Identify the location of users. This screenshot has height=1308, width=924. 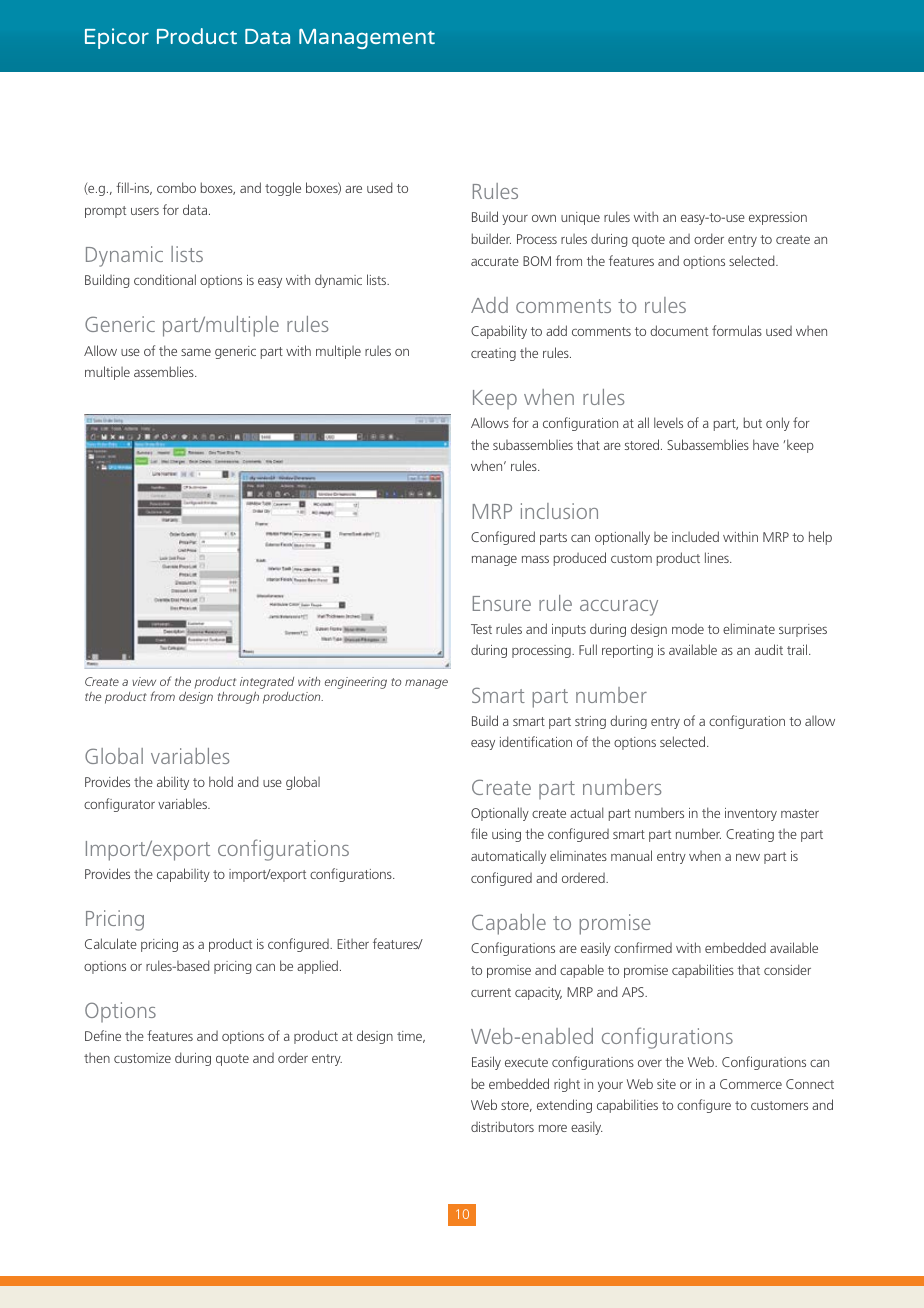
(145, 211).
